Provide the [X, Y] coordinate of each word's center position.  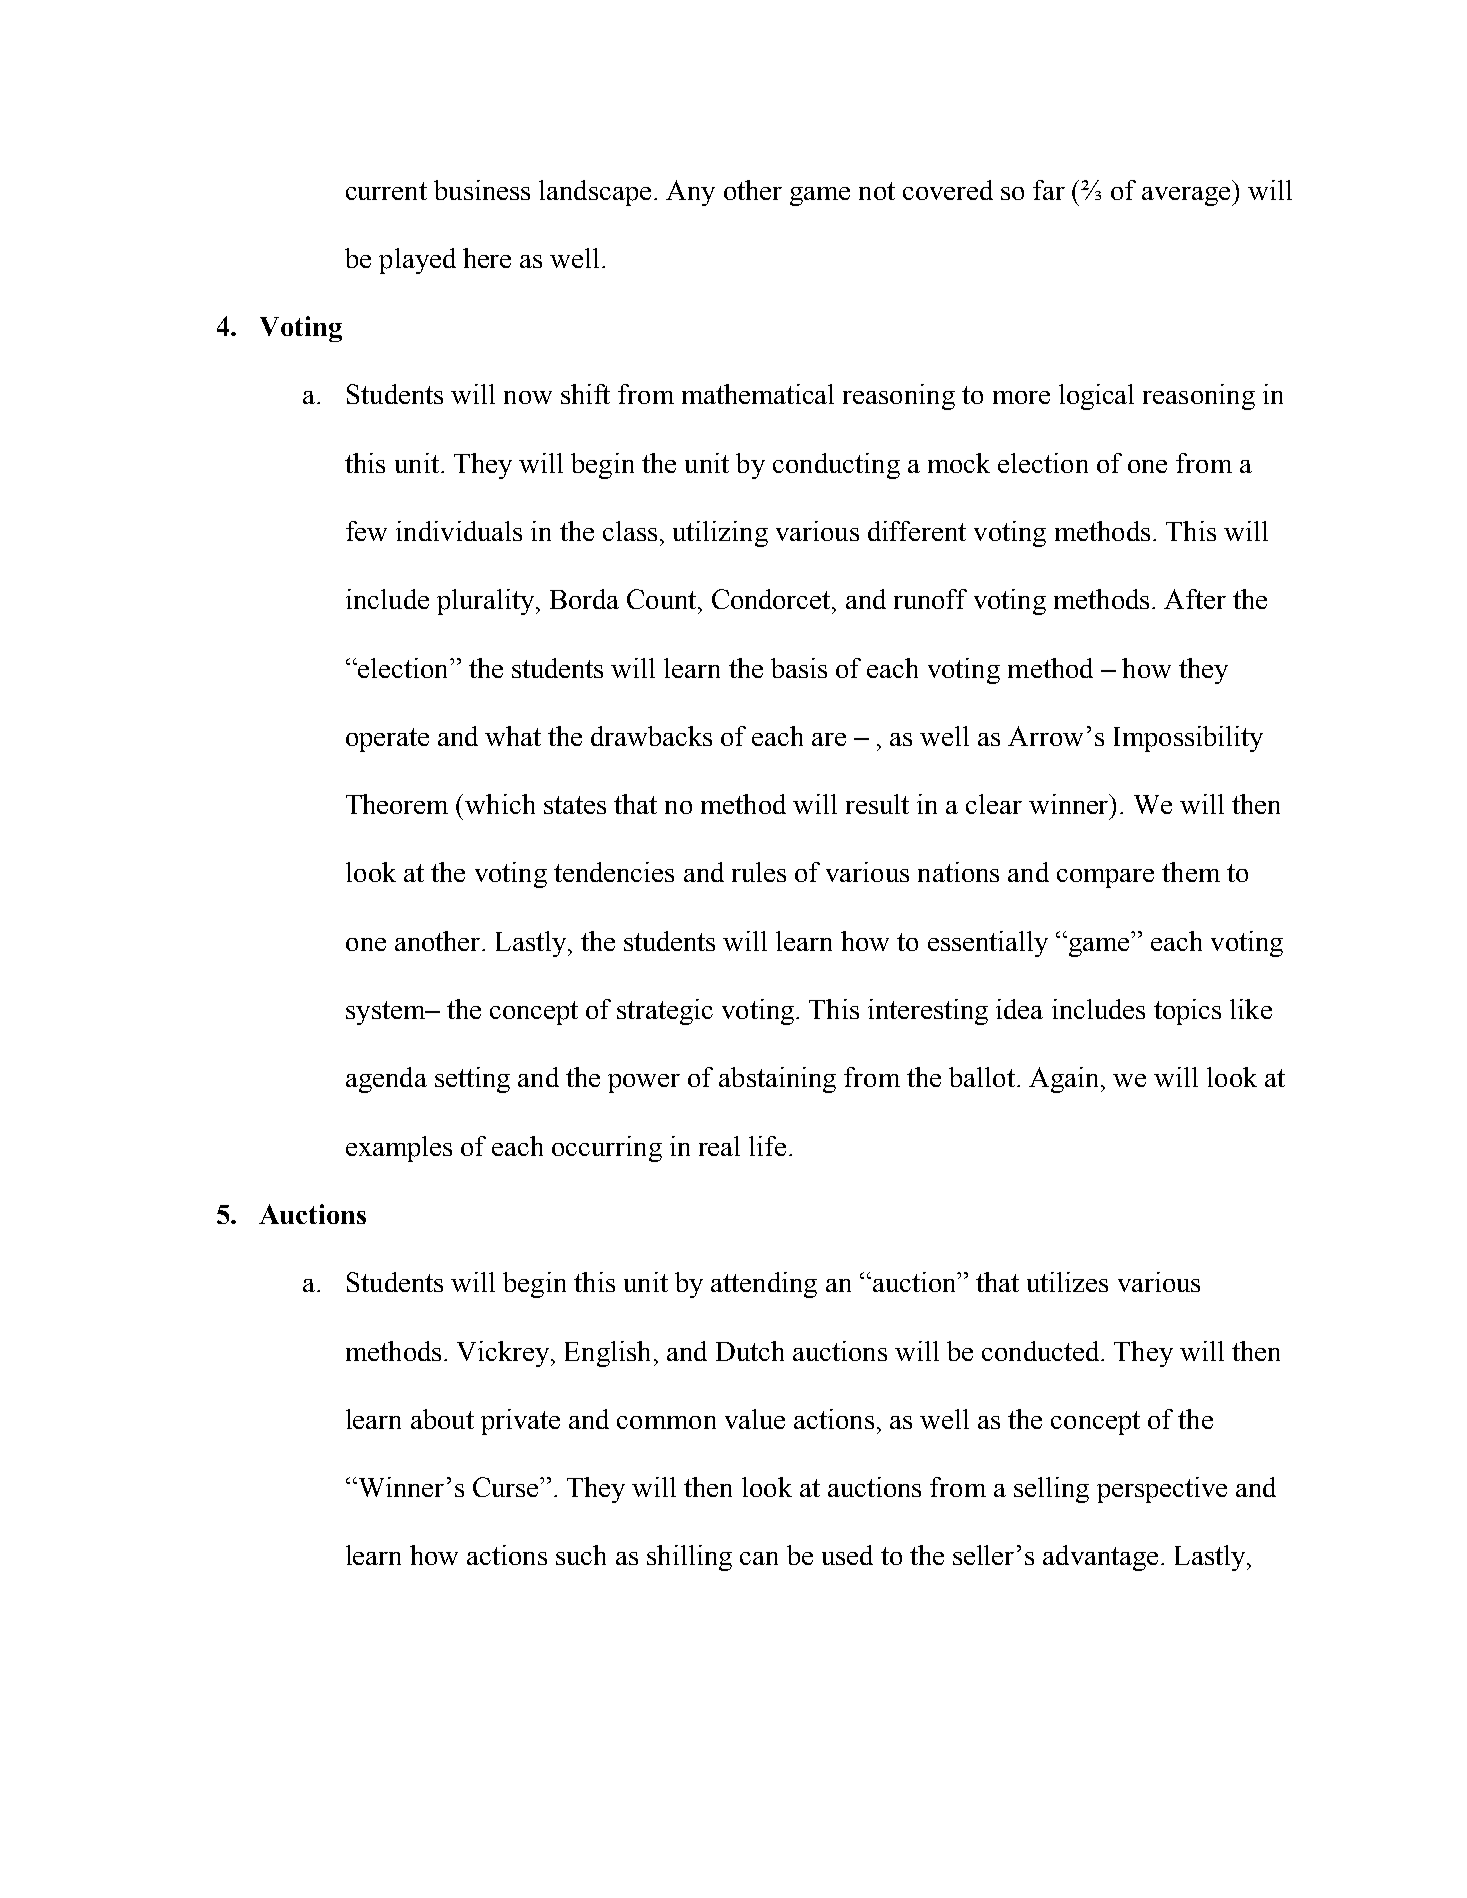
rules [759, 872]
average [1187, 196]
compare [1105, 878]
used [847, 1555]
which [500, 804]
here [487, 258]
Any [690, 193]
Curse [507, 1487]
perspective [1162, 1490]
